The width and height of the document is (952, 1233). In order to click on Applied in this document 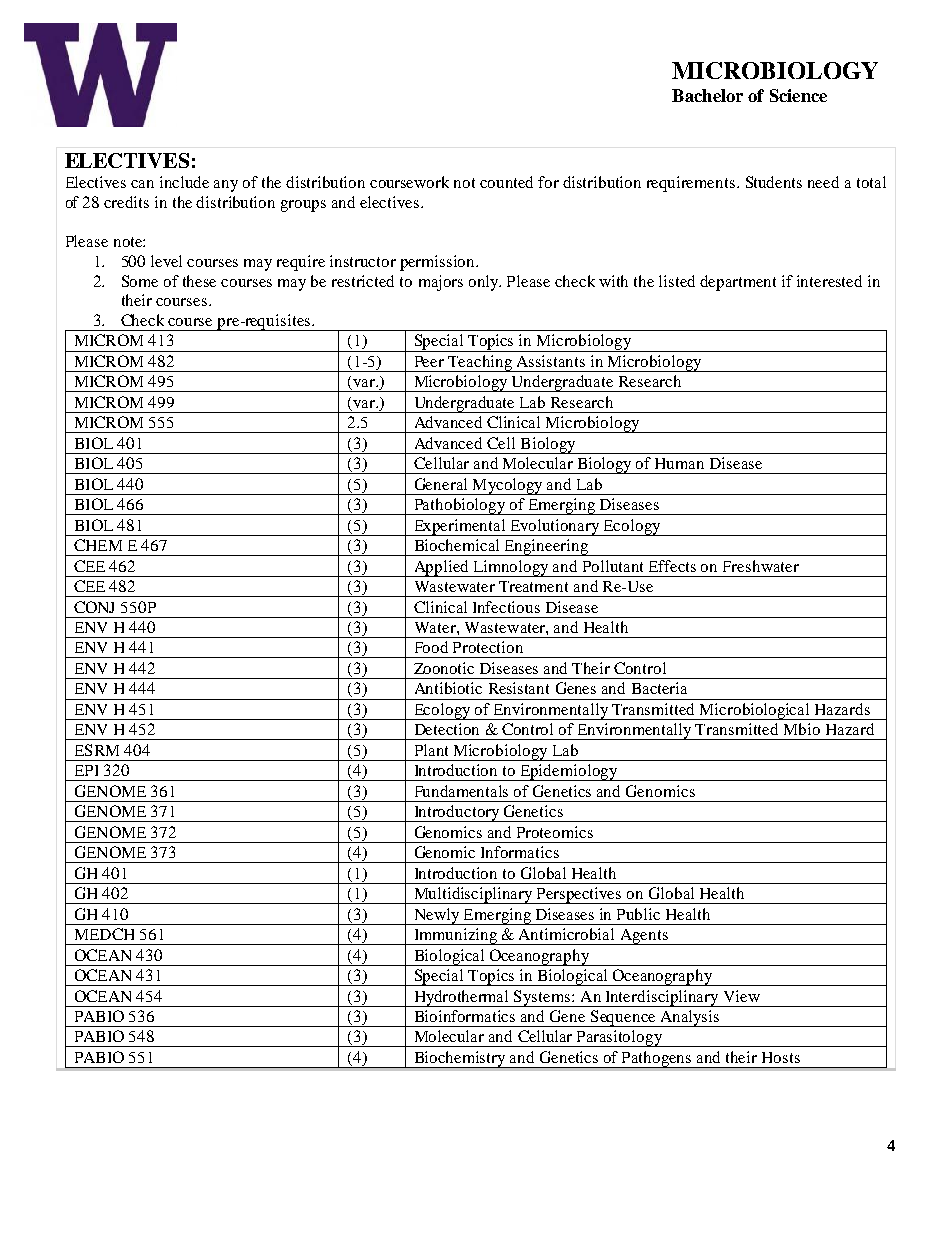, I will do `click(441, 568)`.
